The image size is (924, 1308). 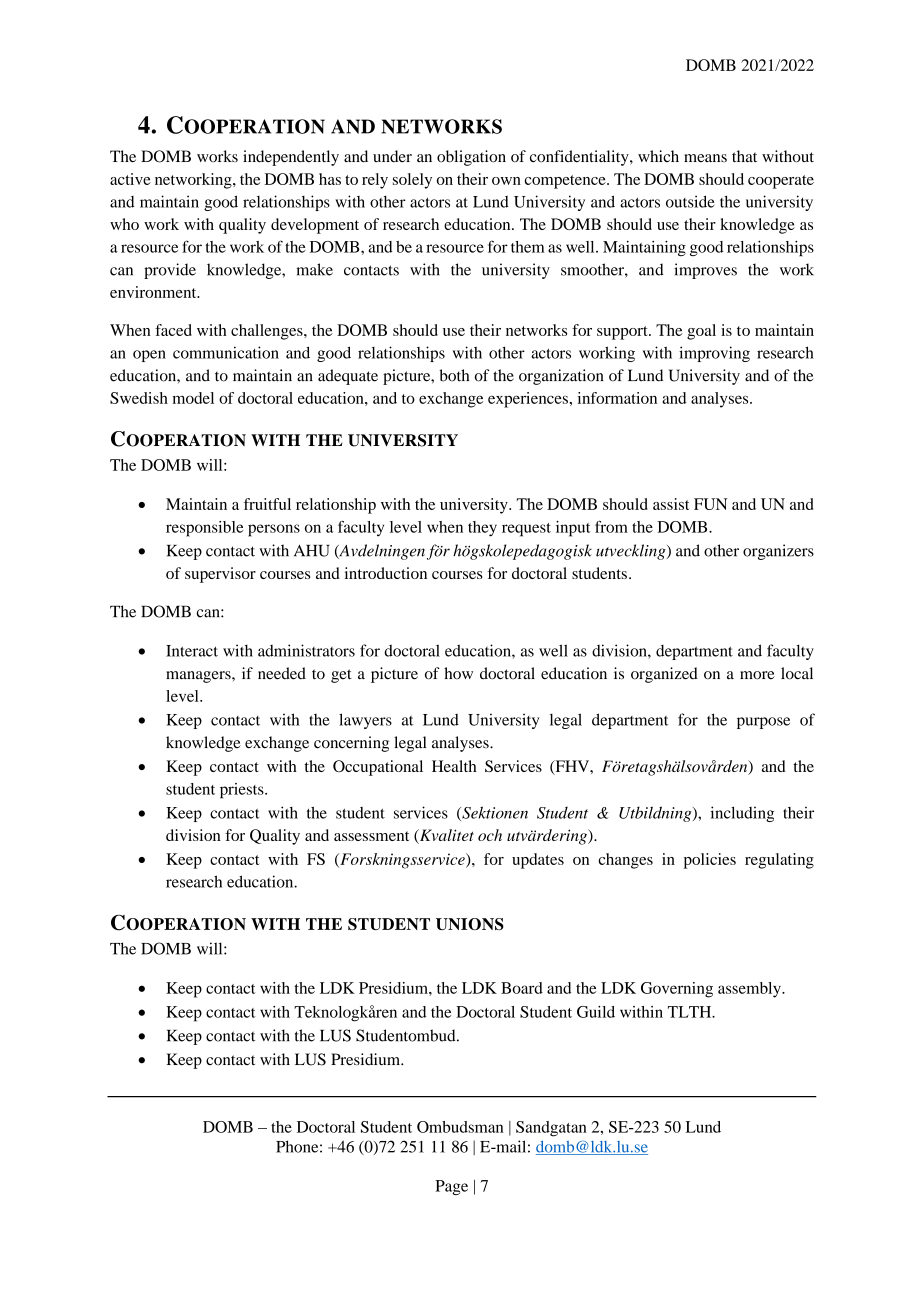 I want to click on Ombudsman, so click(x=460, y=1127).
